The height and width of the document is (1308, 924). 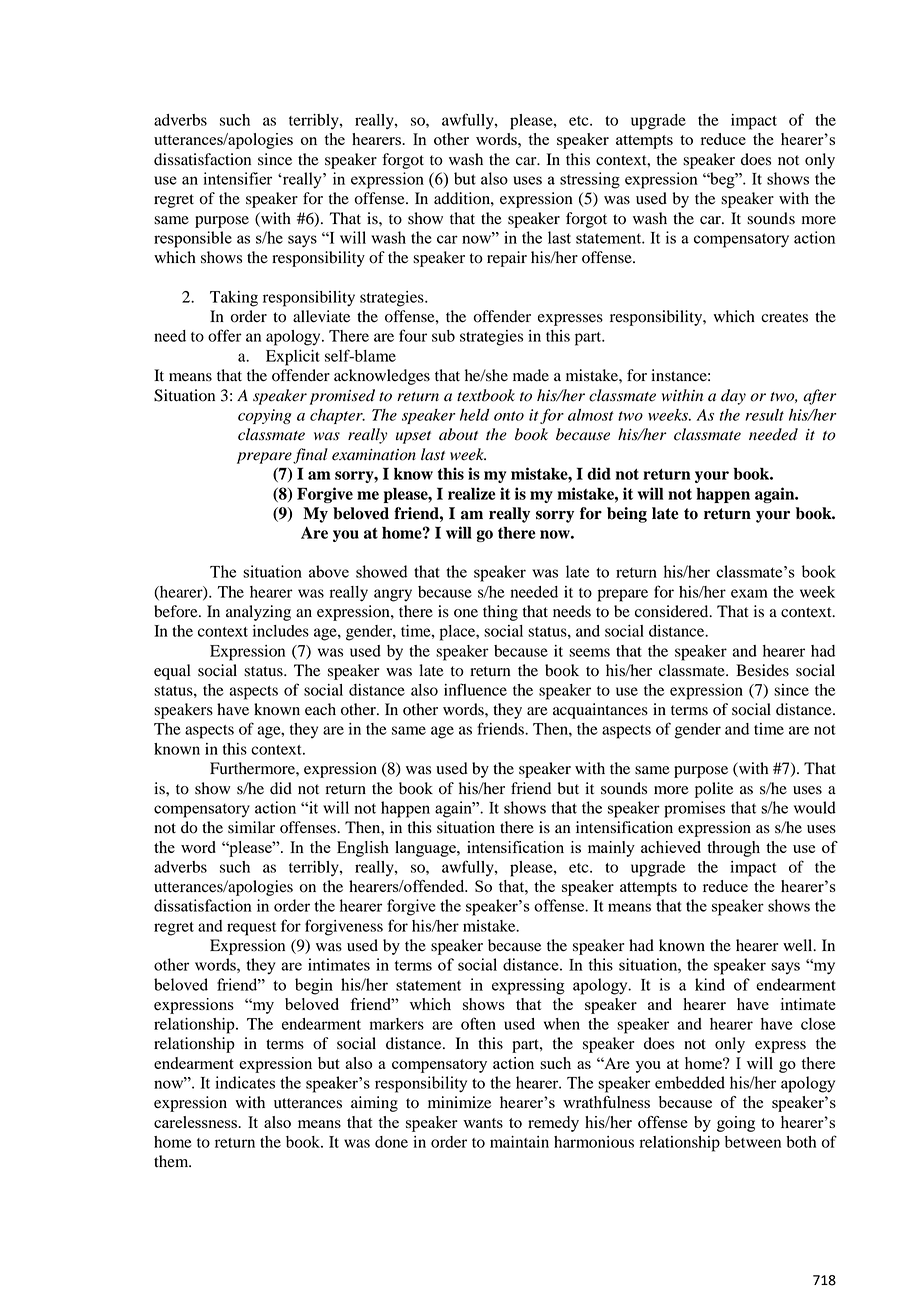 What do you see at coordinates (478, 1023) in the document?
I see `often` at bounding box center [478, 1023].
